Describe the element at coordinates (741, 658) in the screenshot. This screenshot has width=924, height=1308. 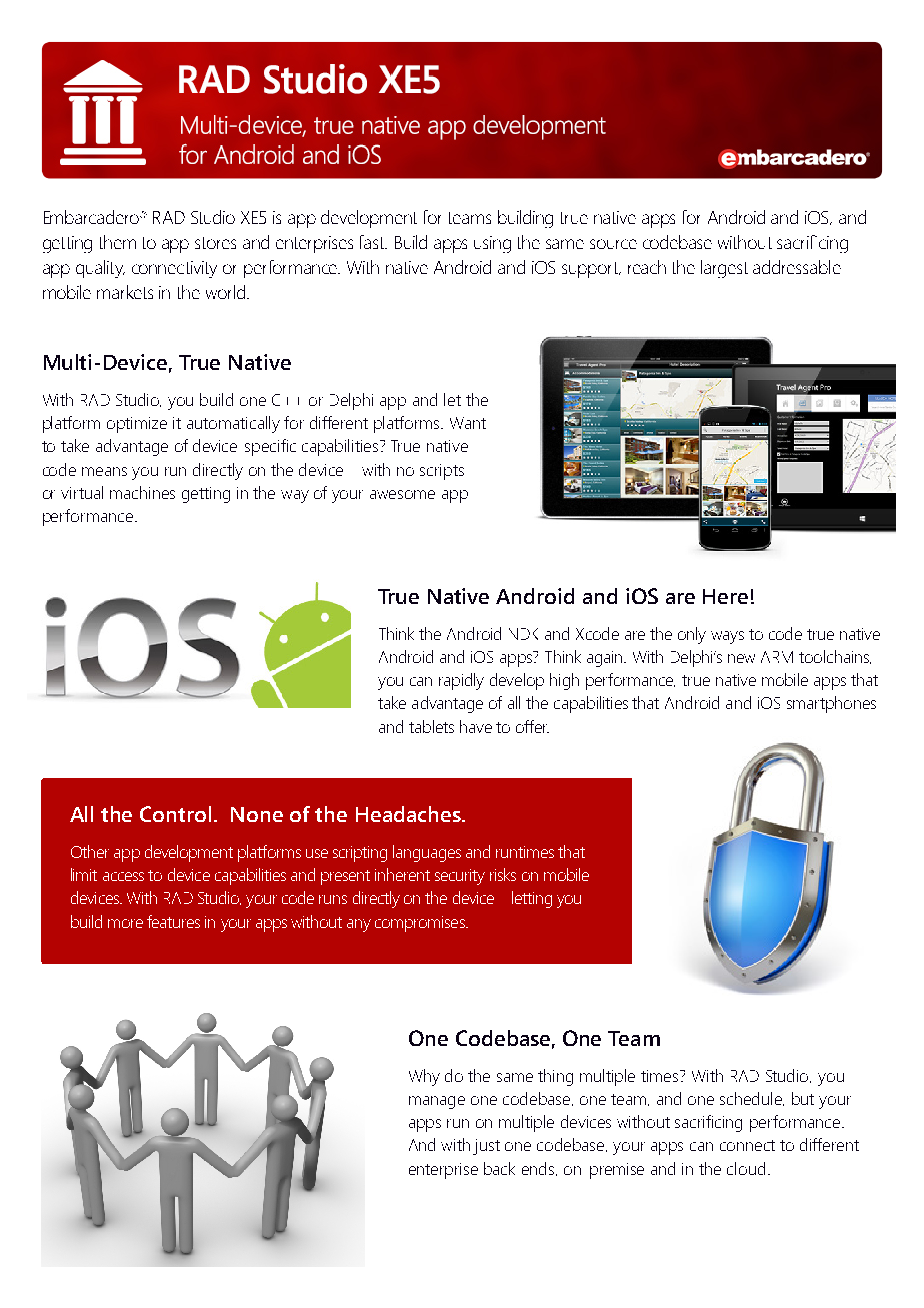
I see `new` at that location.
